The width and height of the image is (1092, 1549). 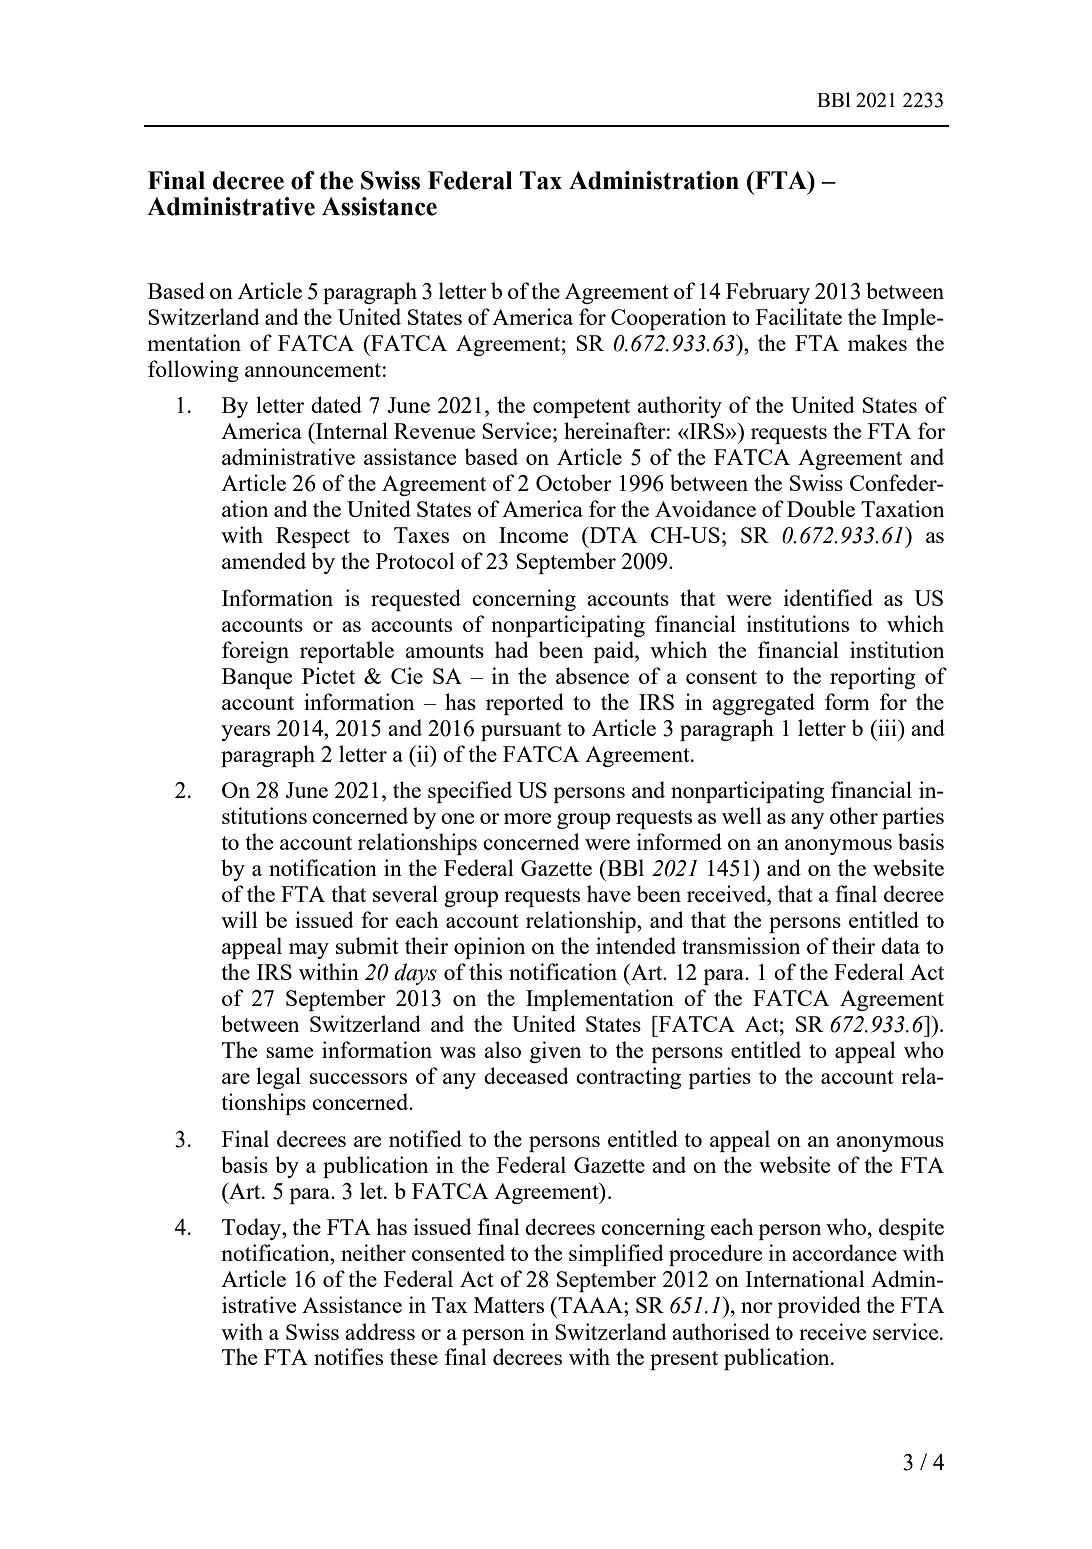 What do you see at coordinates (799, 316) in the image?
I see `Facilitate` at bounding box center [799, 316].
